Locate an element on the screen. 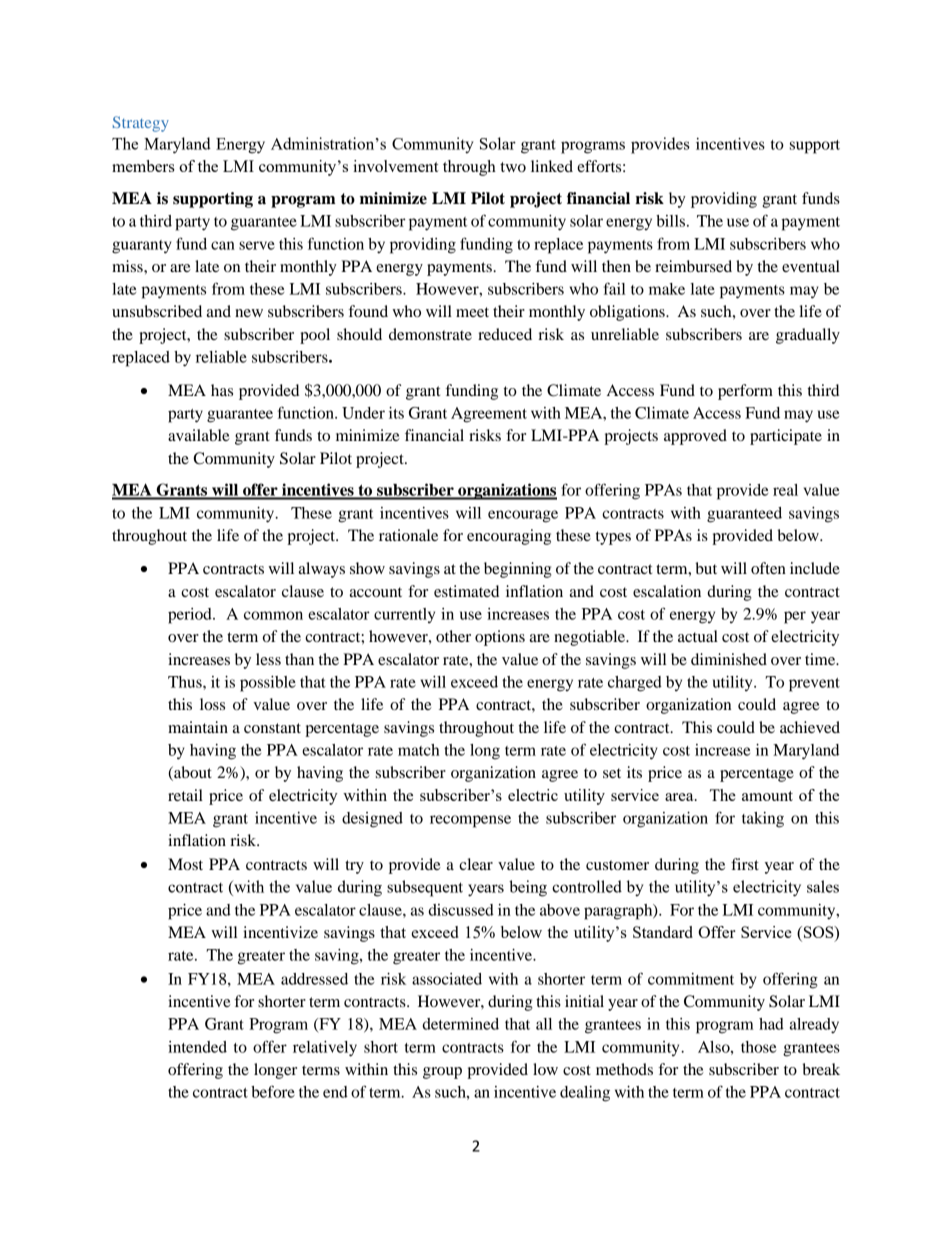 This screenshot has height=1233, width=952. actual is located at coordinates (698, 636).
